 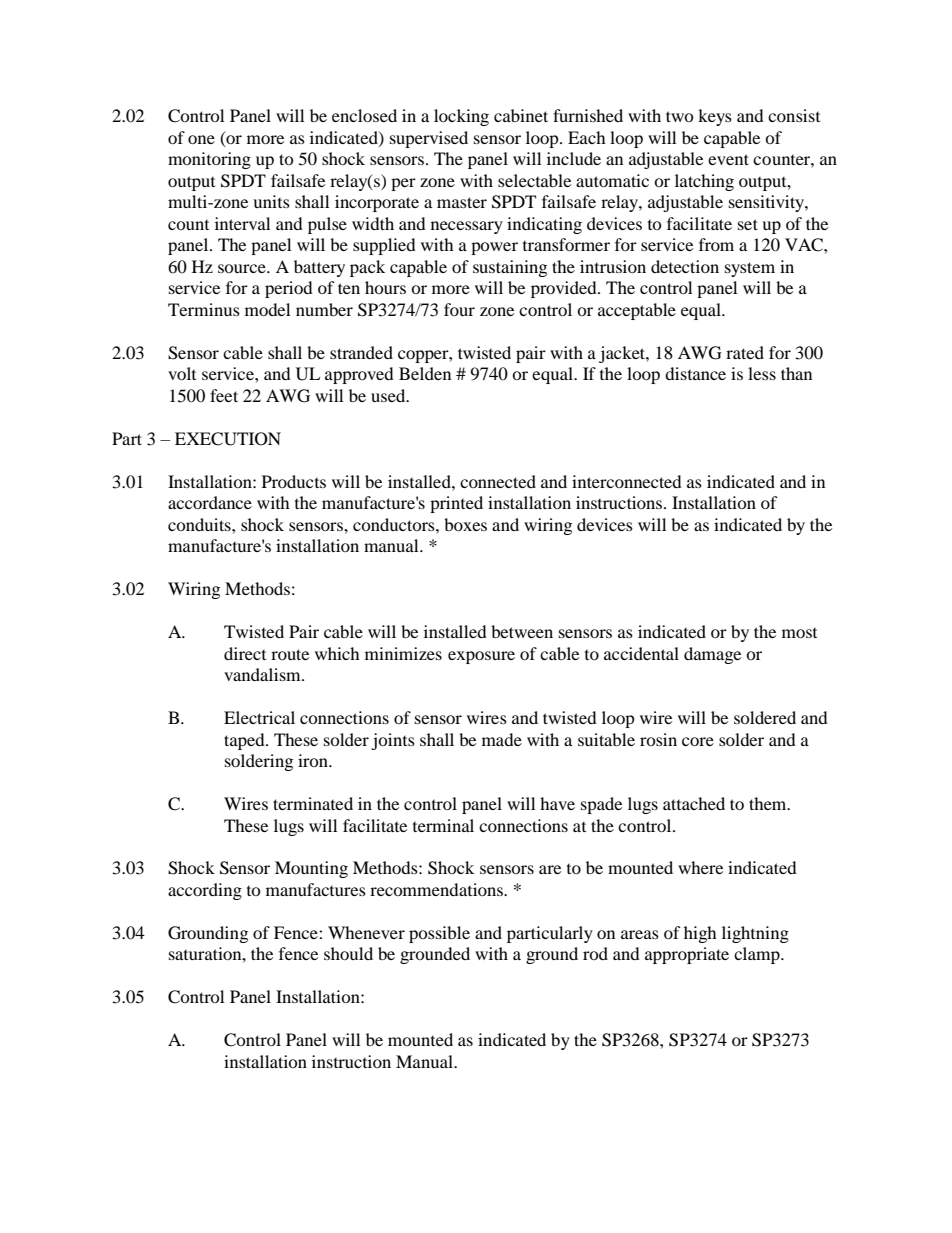 What do you see at coordinates (522, 631) in the screenshot?
I see `between` at bounding box center [522, 631].
